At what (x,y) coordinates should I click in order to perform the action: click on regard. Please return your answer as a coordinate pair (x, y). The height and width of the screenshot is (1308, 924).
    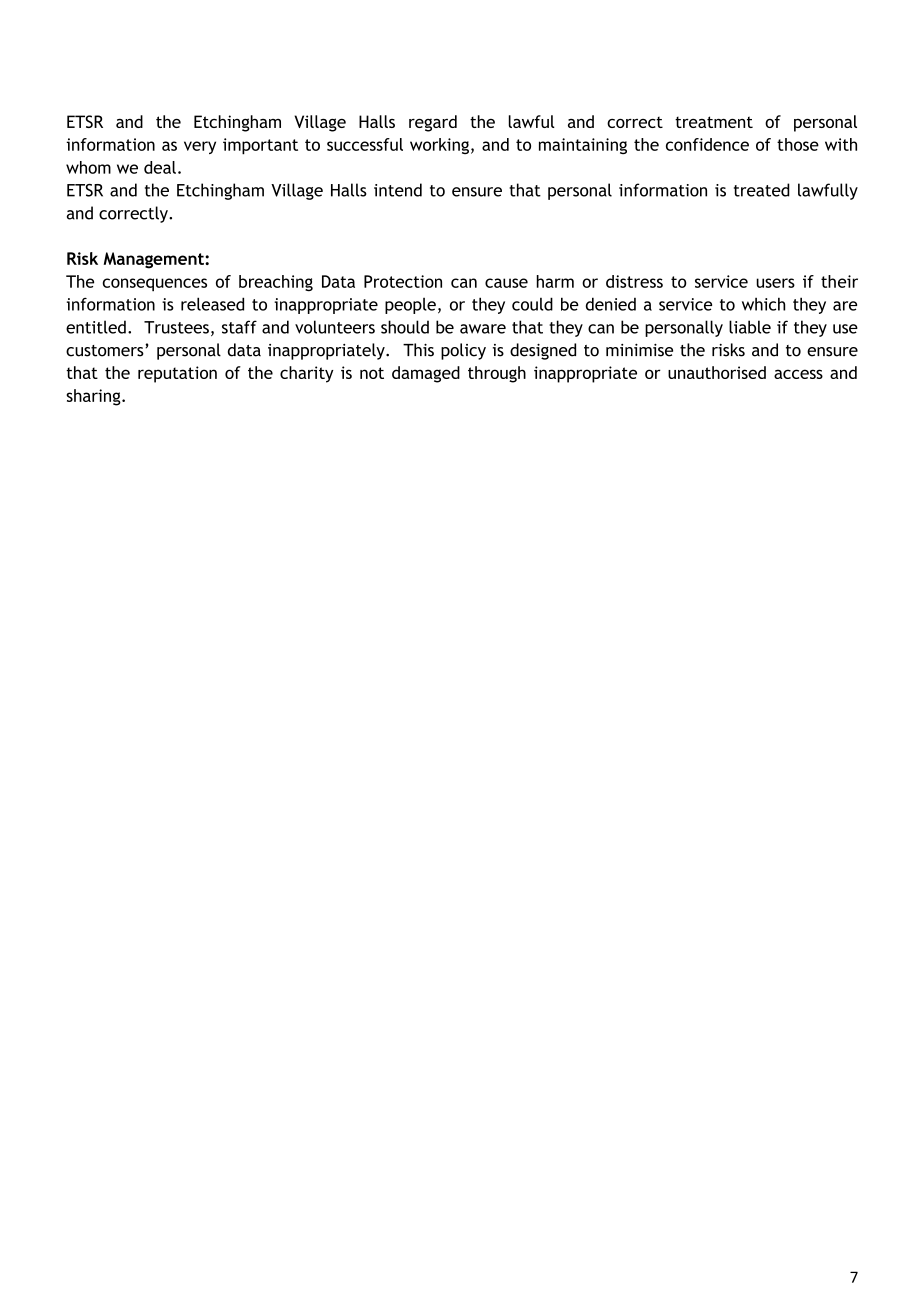
    Looking at the image, I should click on (433, 123).
